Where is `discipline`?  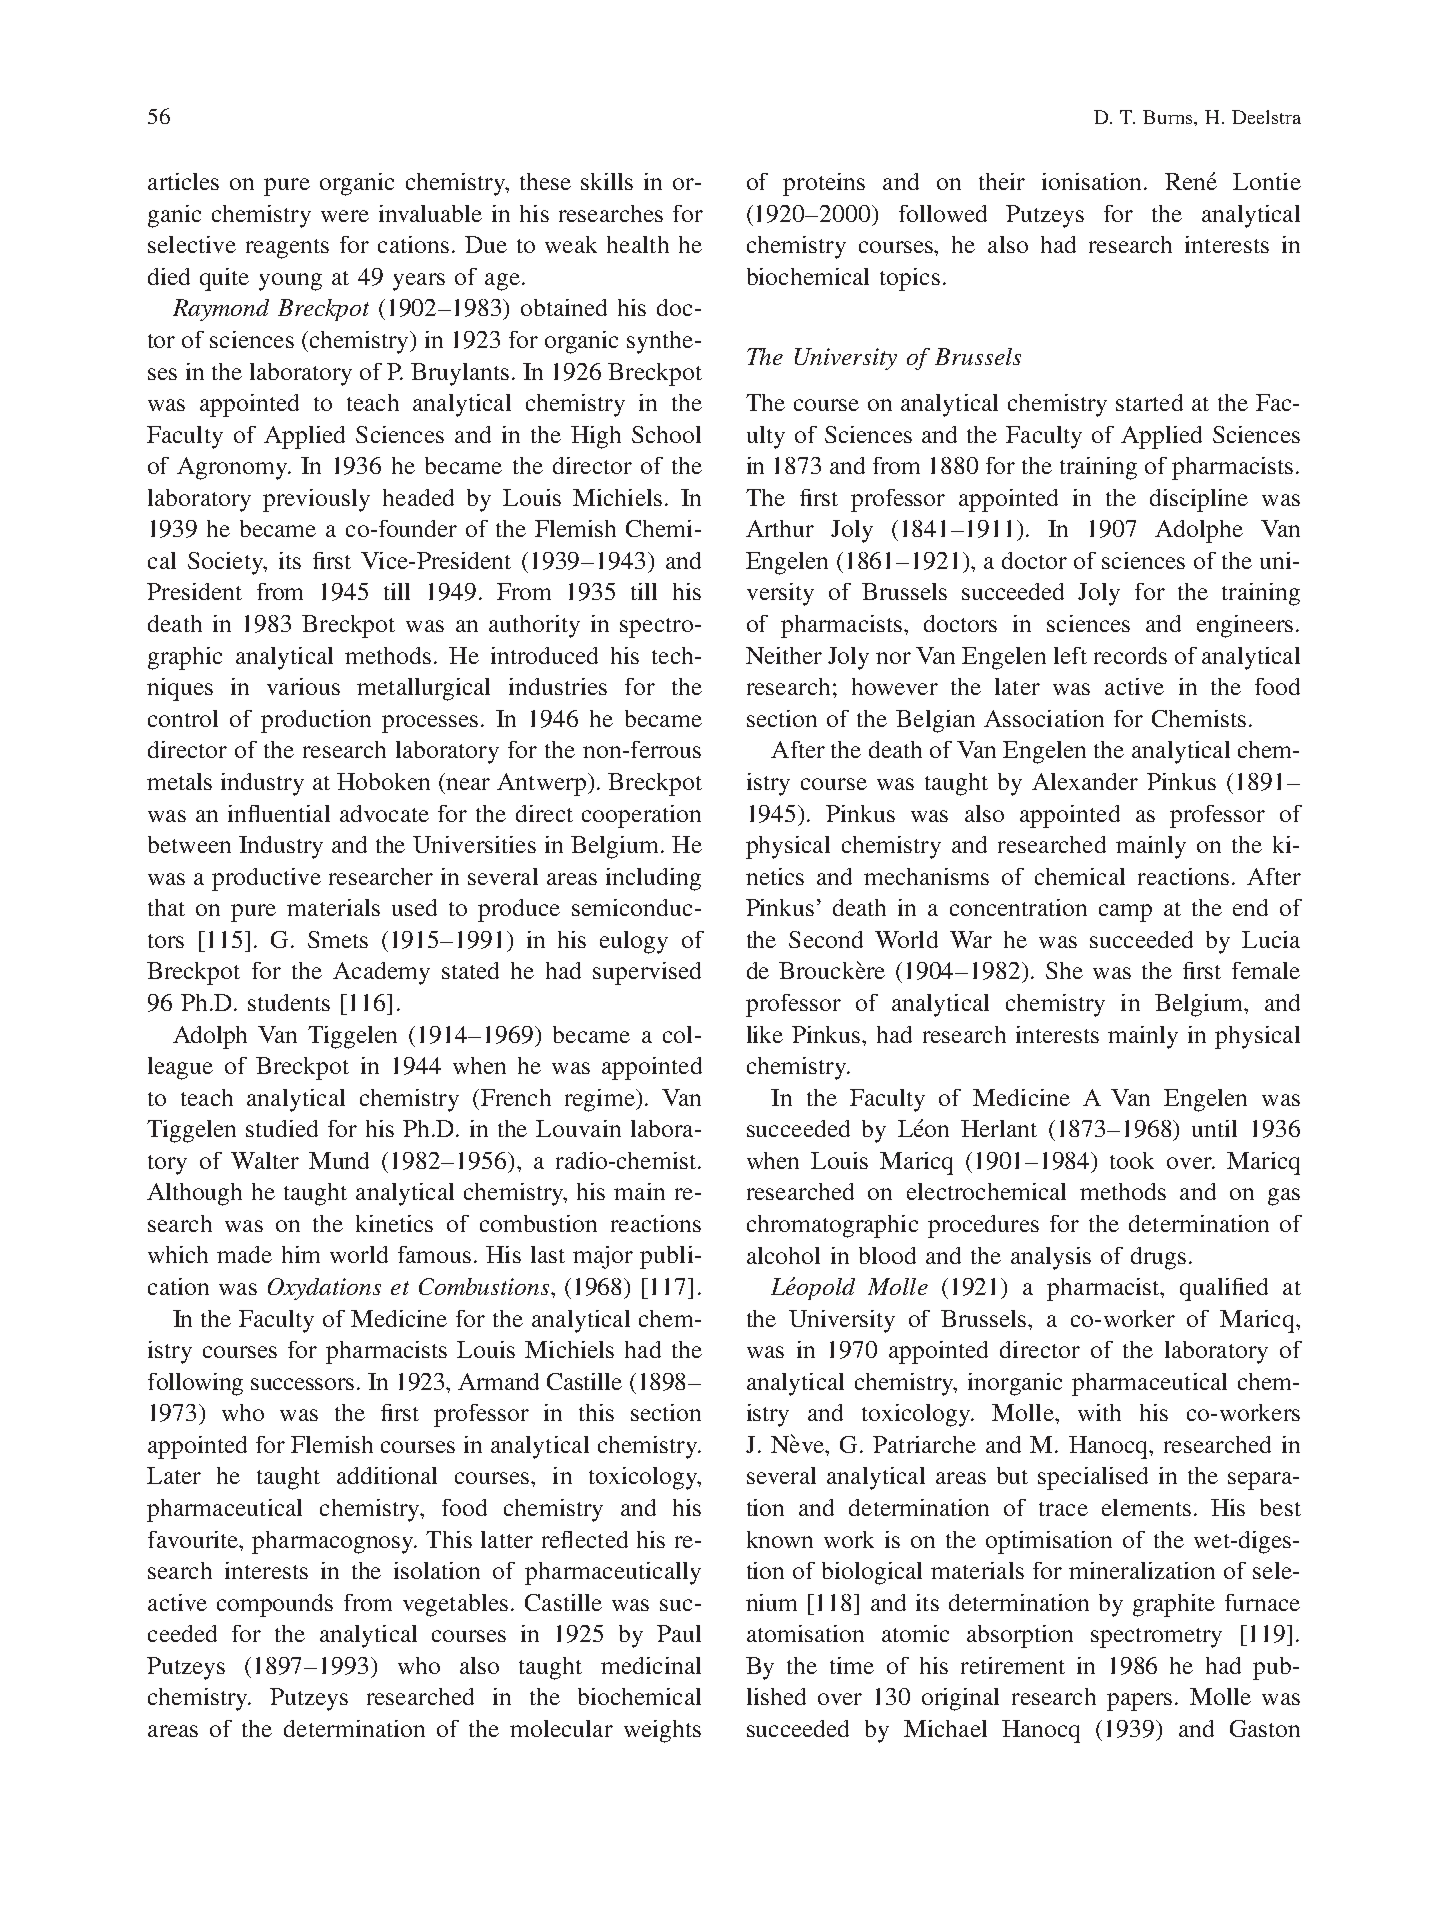 discipline is located at coordinates (1199, 500).
